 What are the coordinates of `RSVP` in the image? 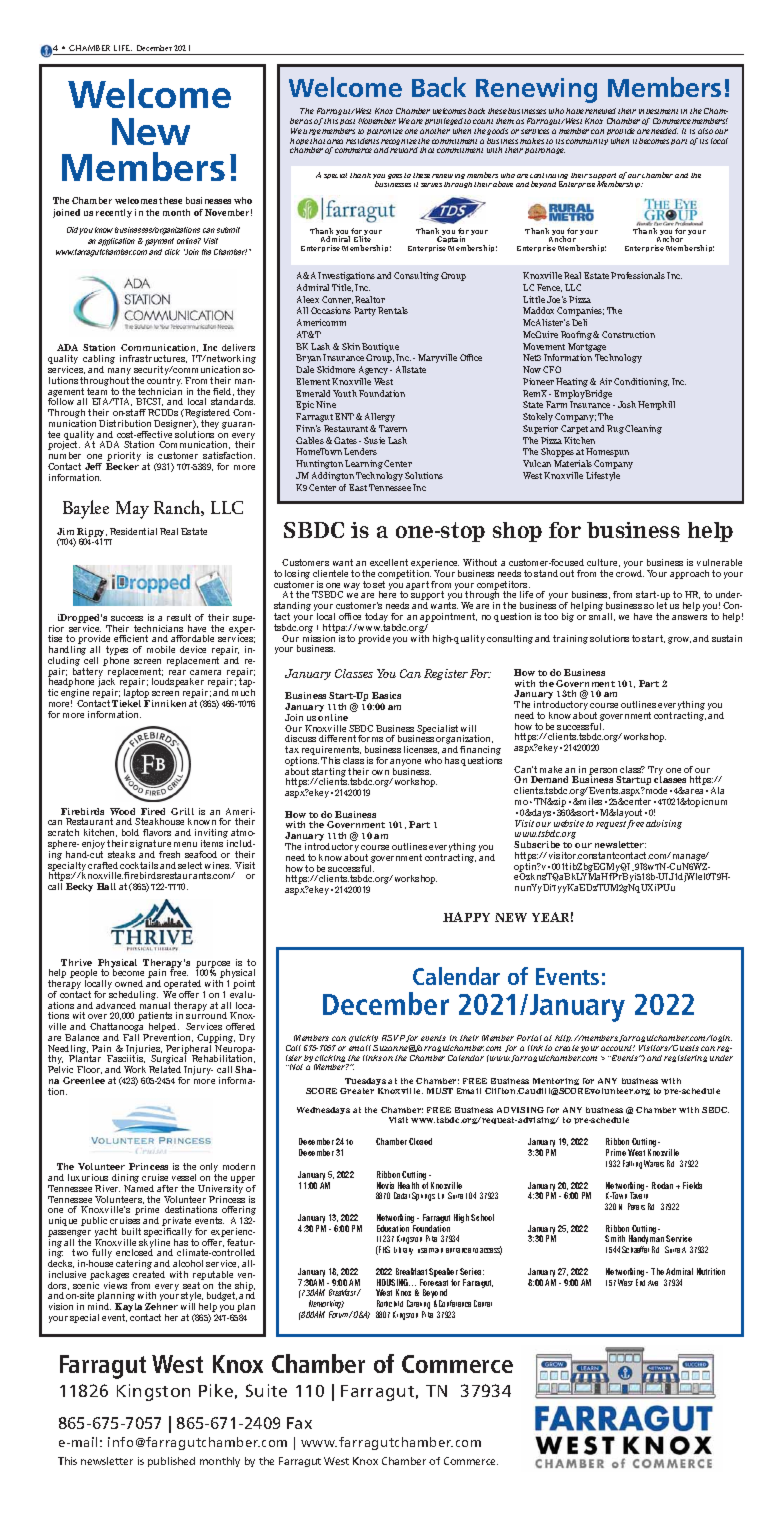 It's located at (393, 1038).
